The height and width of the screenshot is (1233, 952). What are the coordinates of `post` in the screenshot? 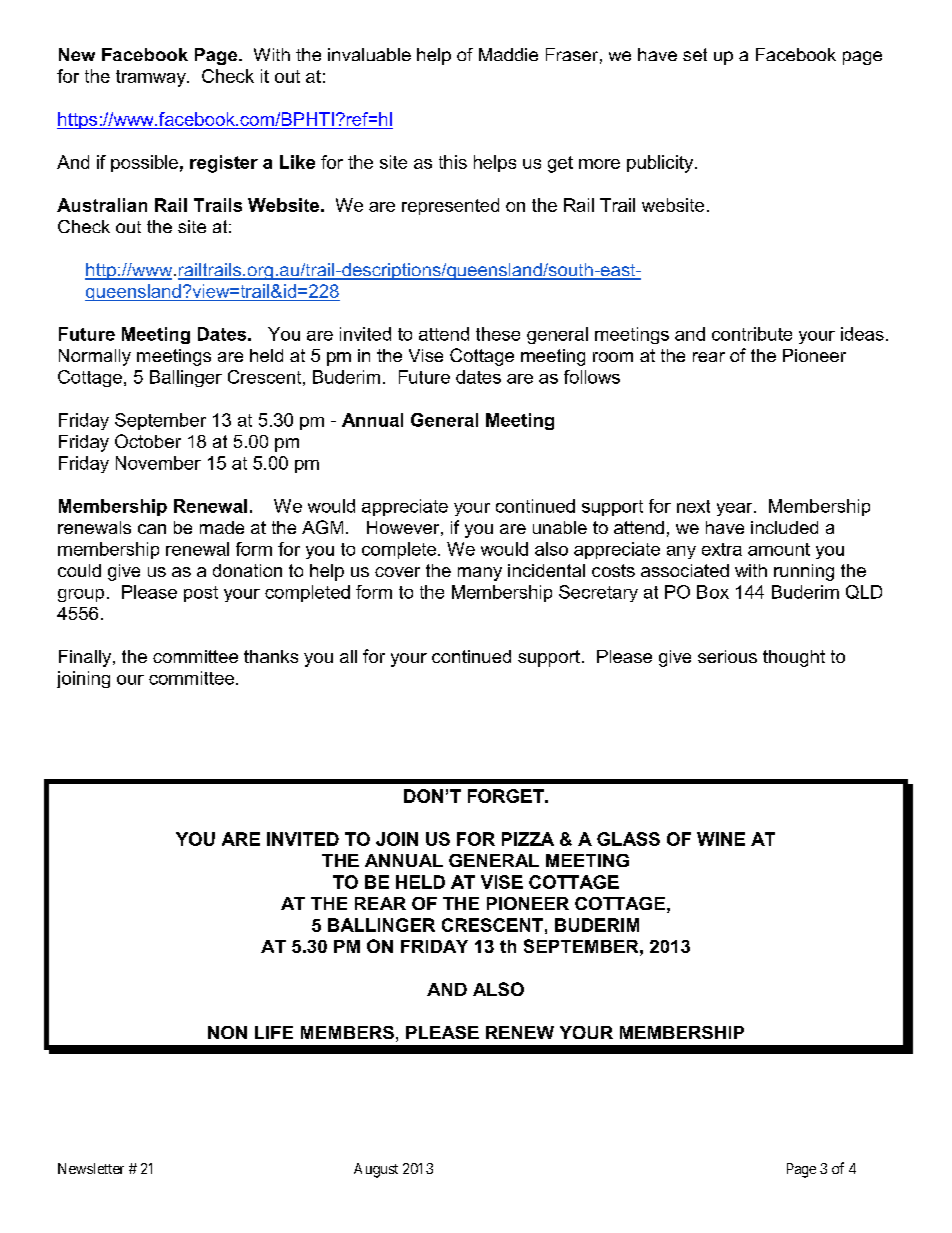 It's located at (201, 594).
